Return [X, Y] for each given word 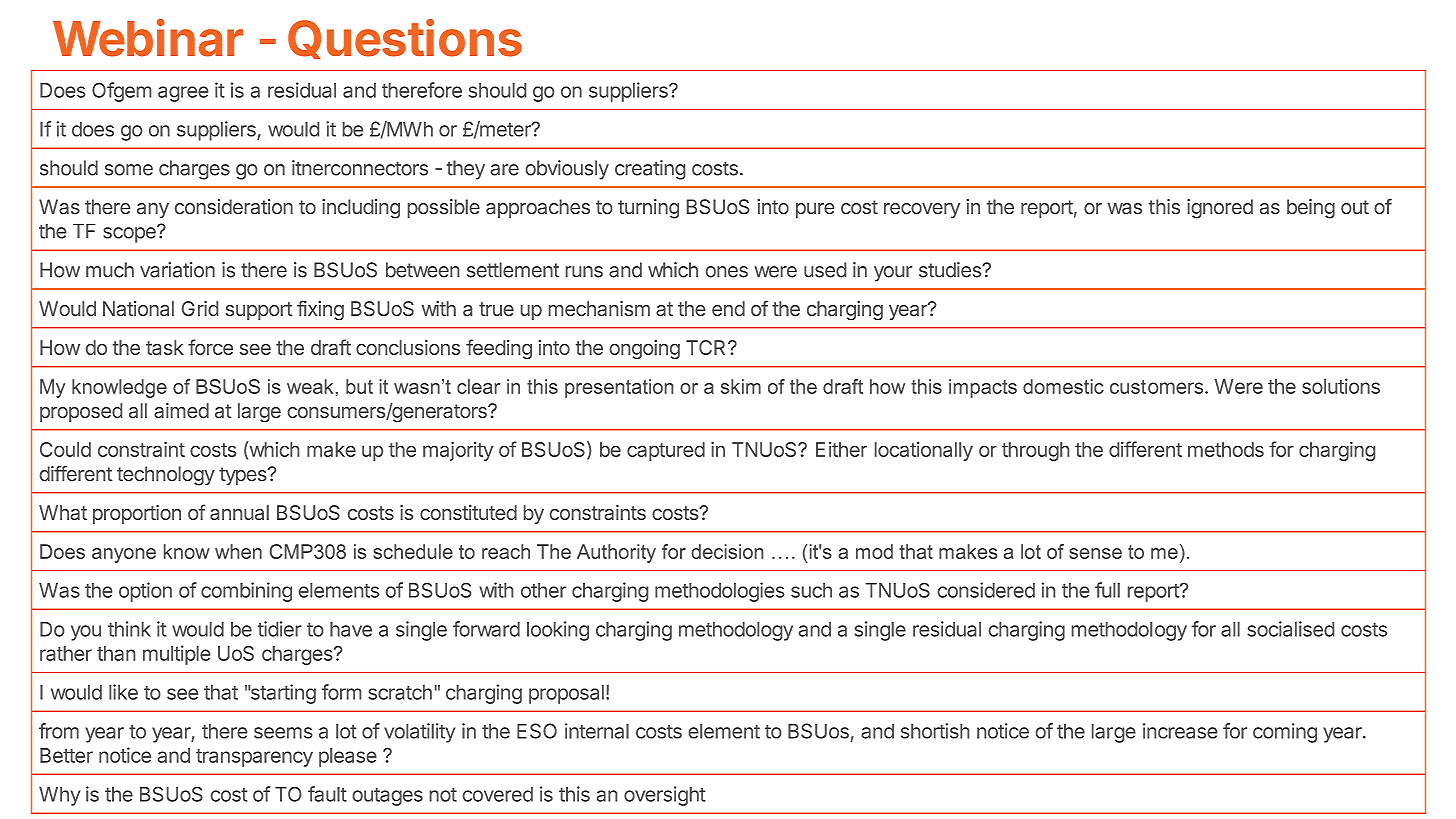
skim [741, 386]
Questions [405, 39]
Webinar [148, 38]
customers [1156, 387]
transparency [254, 758]
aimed [181, 410]
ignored [1220, 209]
